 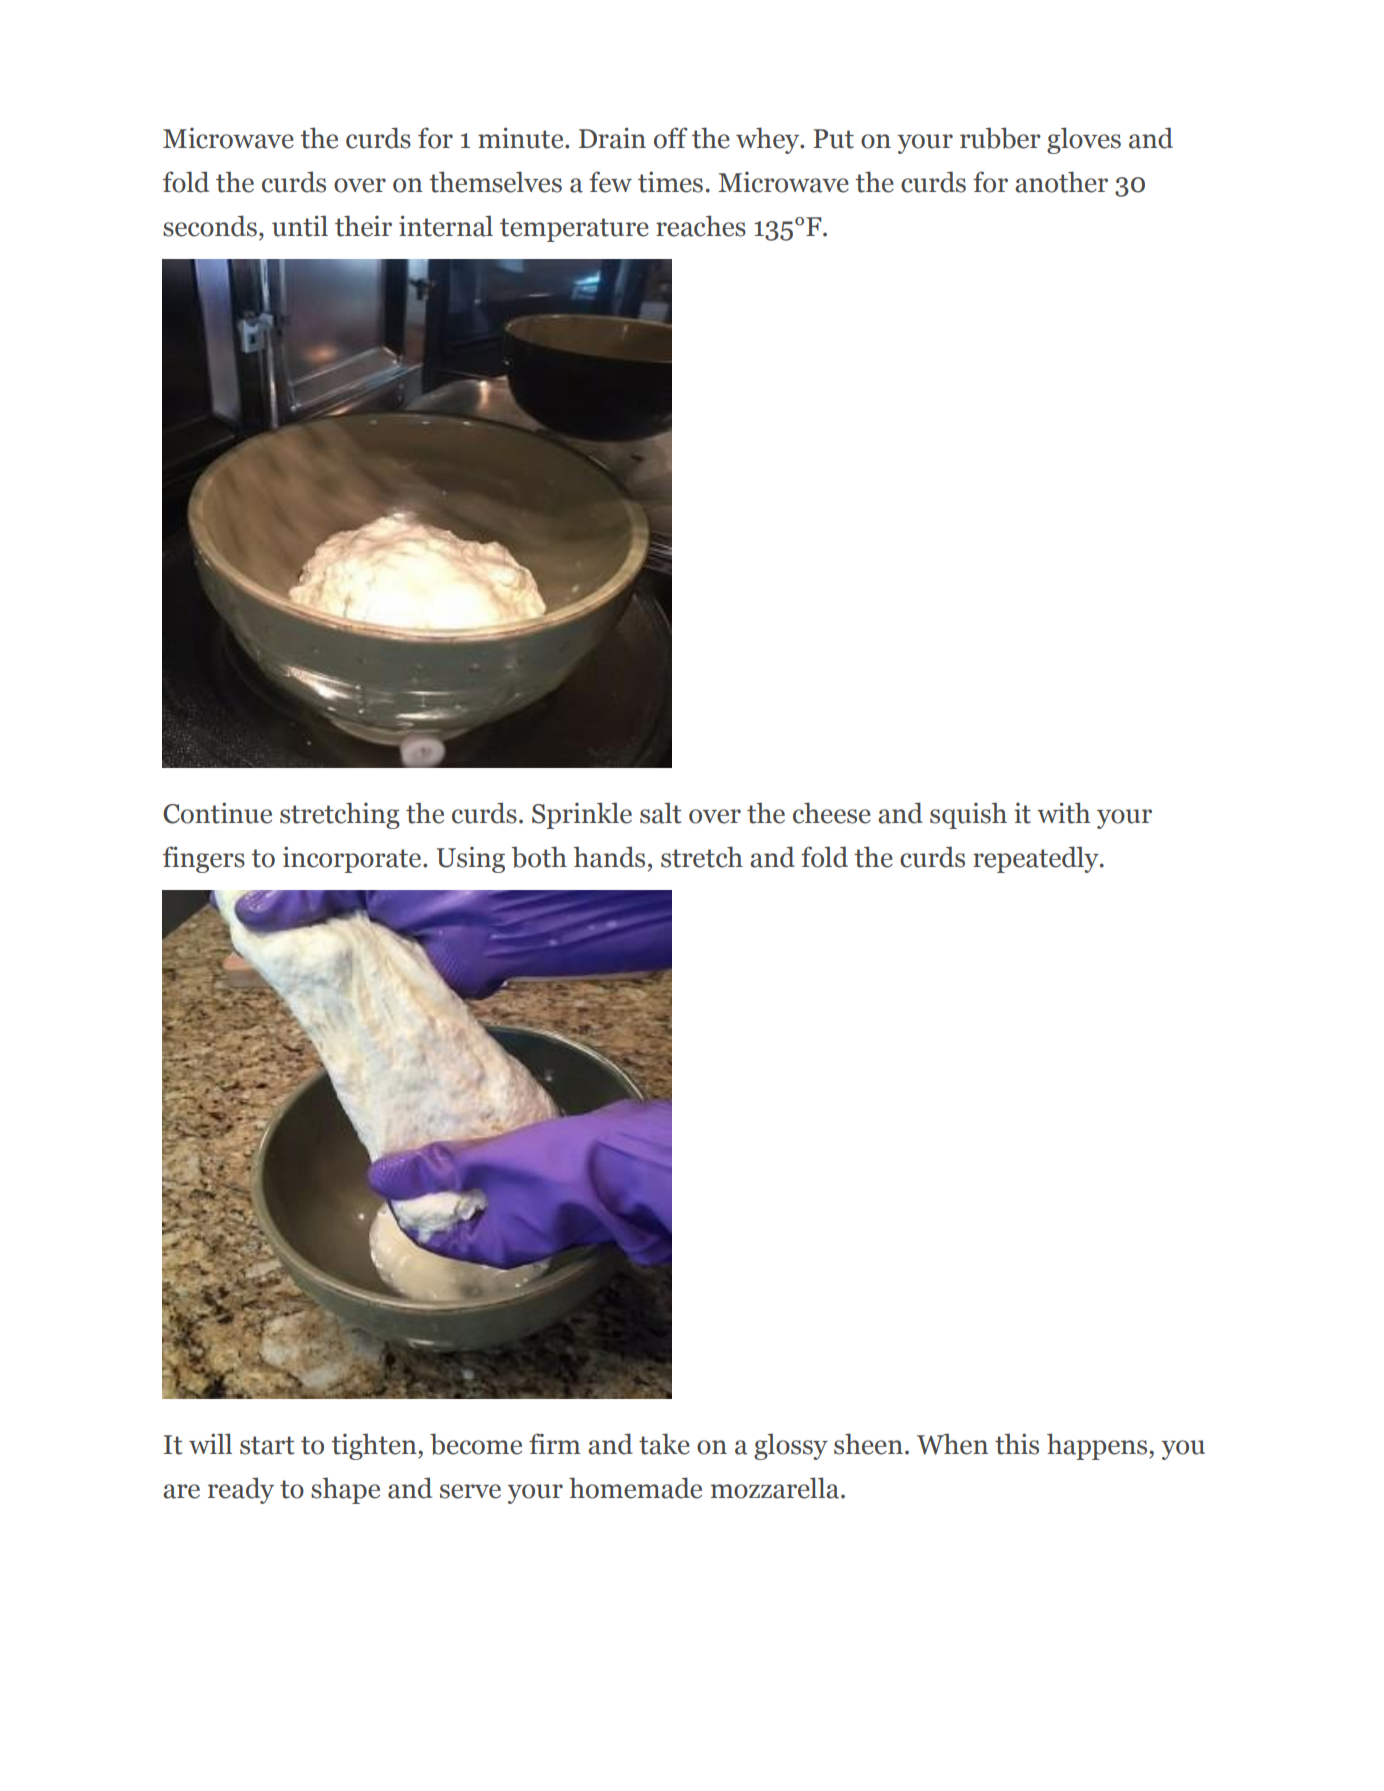 What do you see at coordinates (1000, 138) in the document?
I see `rubber` at bounding box center [1000, 138].
